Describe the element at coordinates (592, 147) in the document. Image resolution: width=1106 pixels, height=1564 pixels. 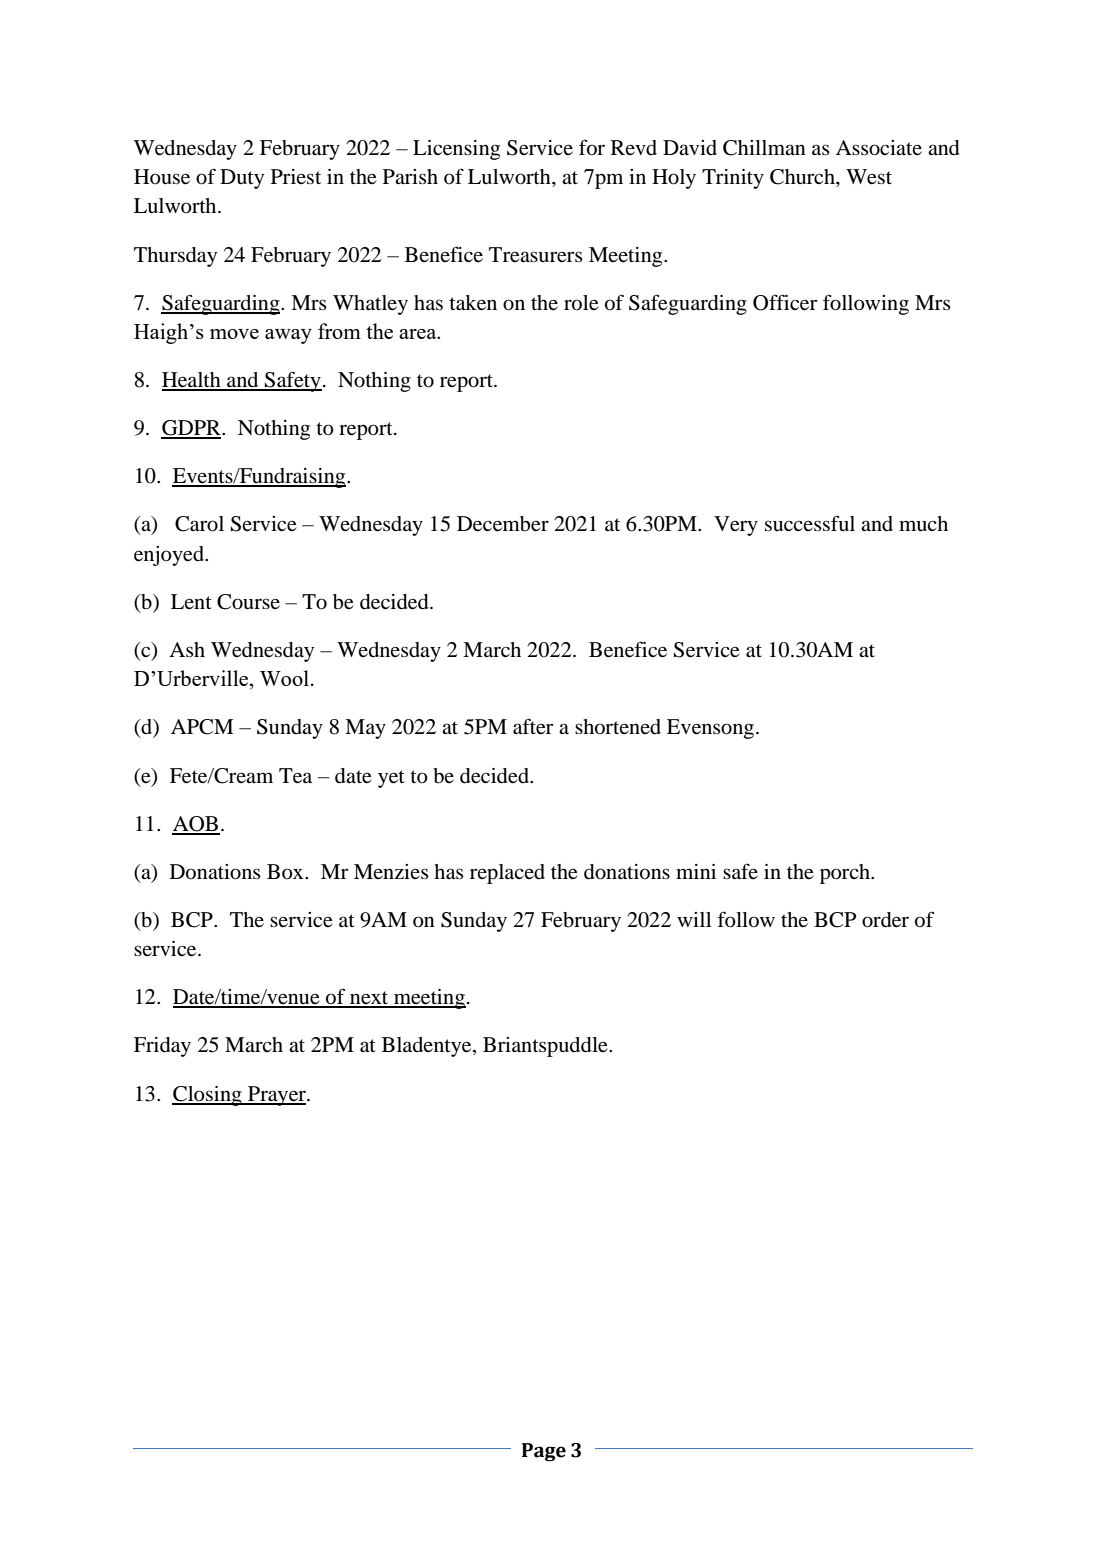
I see `for` at that location.
